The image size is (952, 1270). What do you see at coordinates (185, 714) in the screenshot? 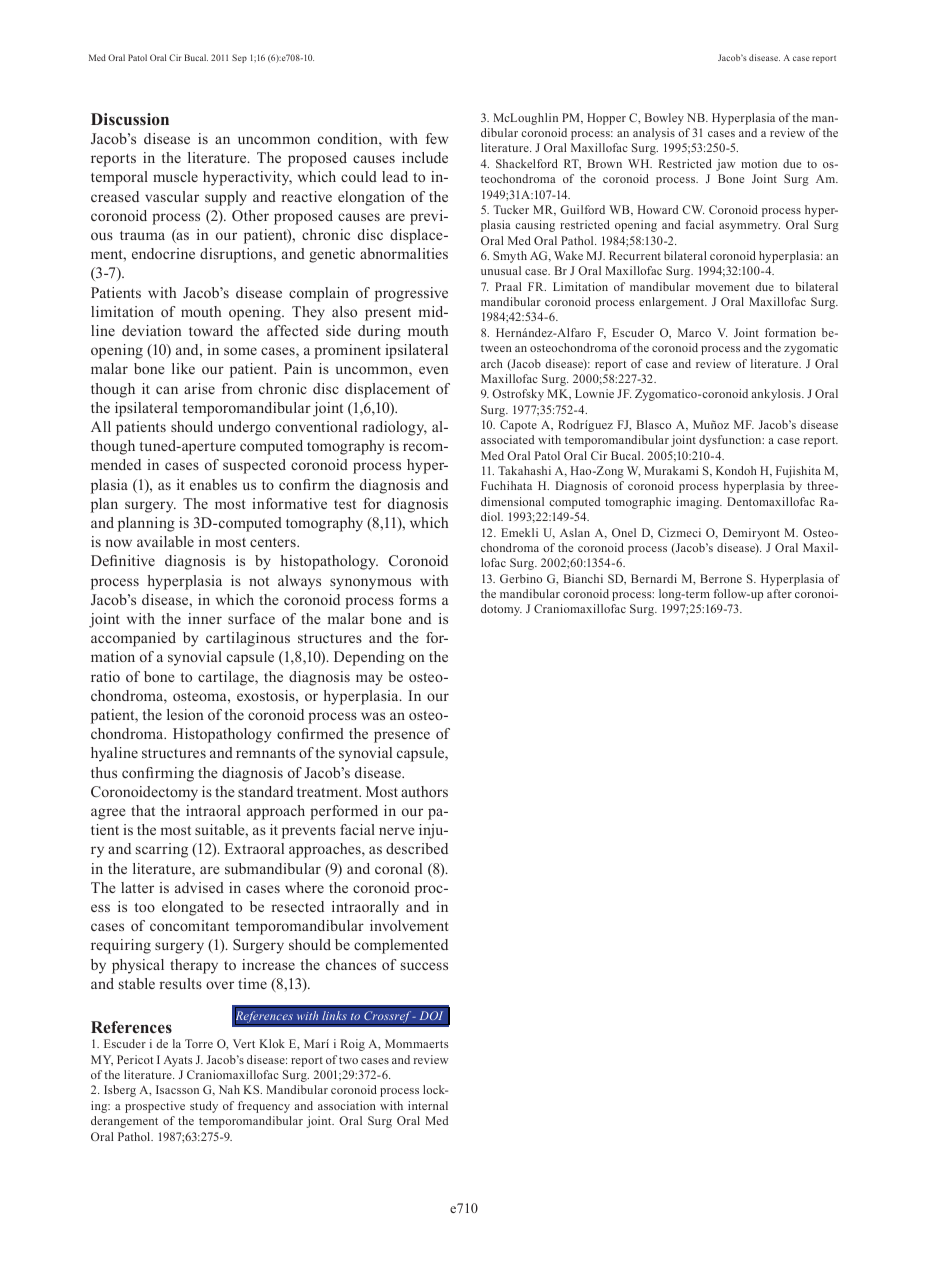
I see `lesion` at bounding box center [185, 714].
